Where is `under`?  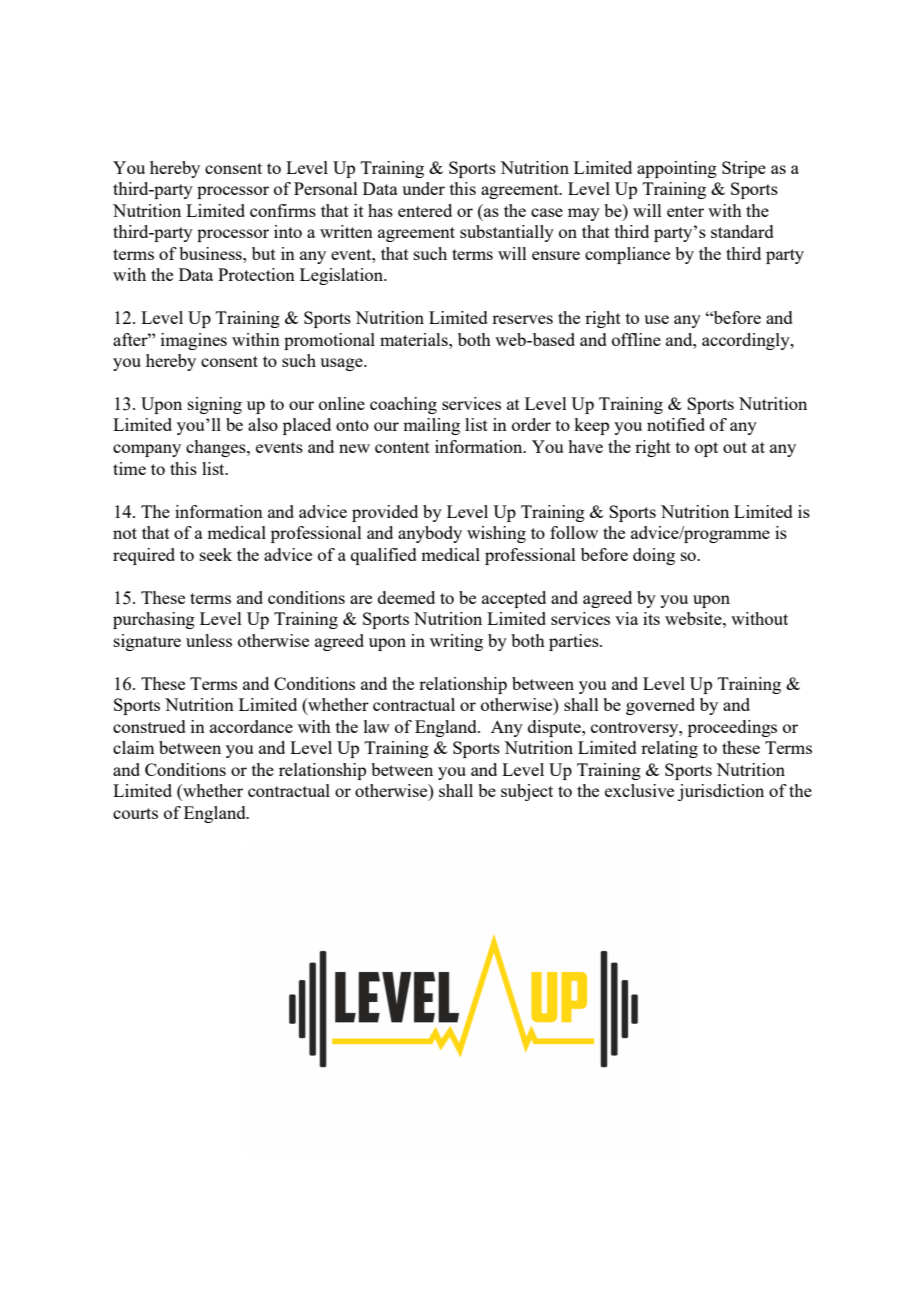 under is located at coordinates (423, 188).
